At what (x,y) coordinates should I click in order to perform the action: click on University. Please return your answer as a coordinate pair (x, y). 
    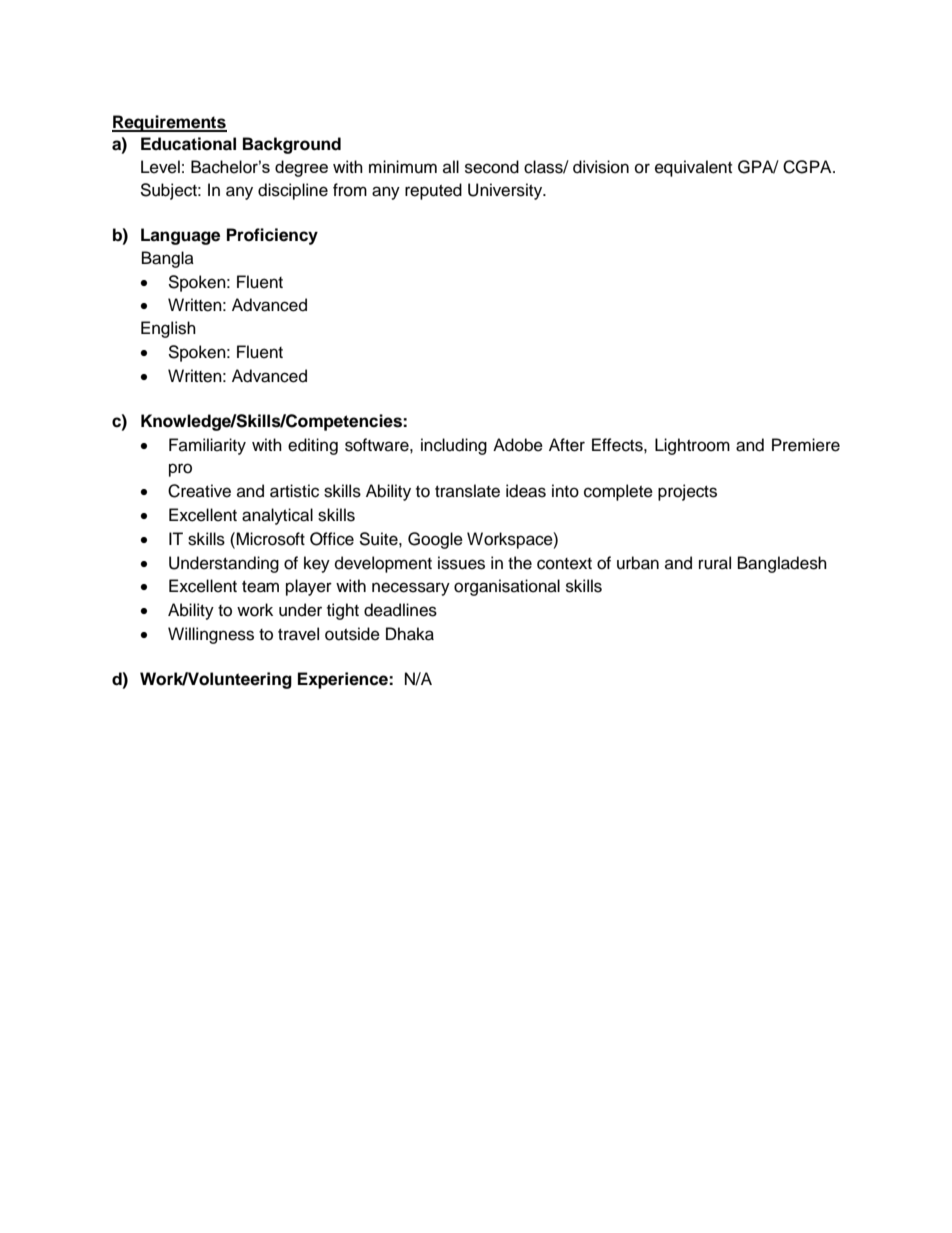
    Looking at the image, I should click on (506, 191).
